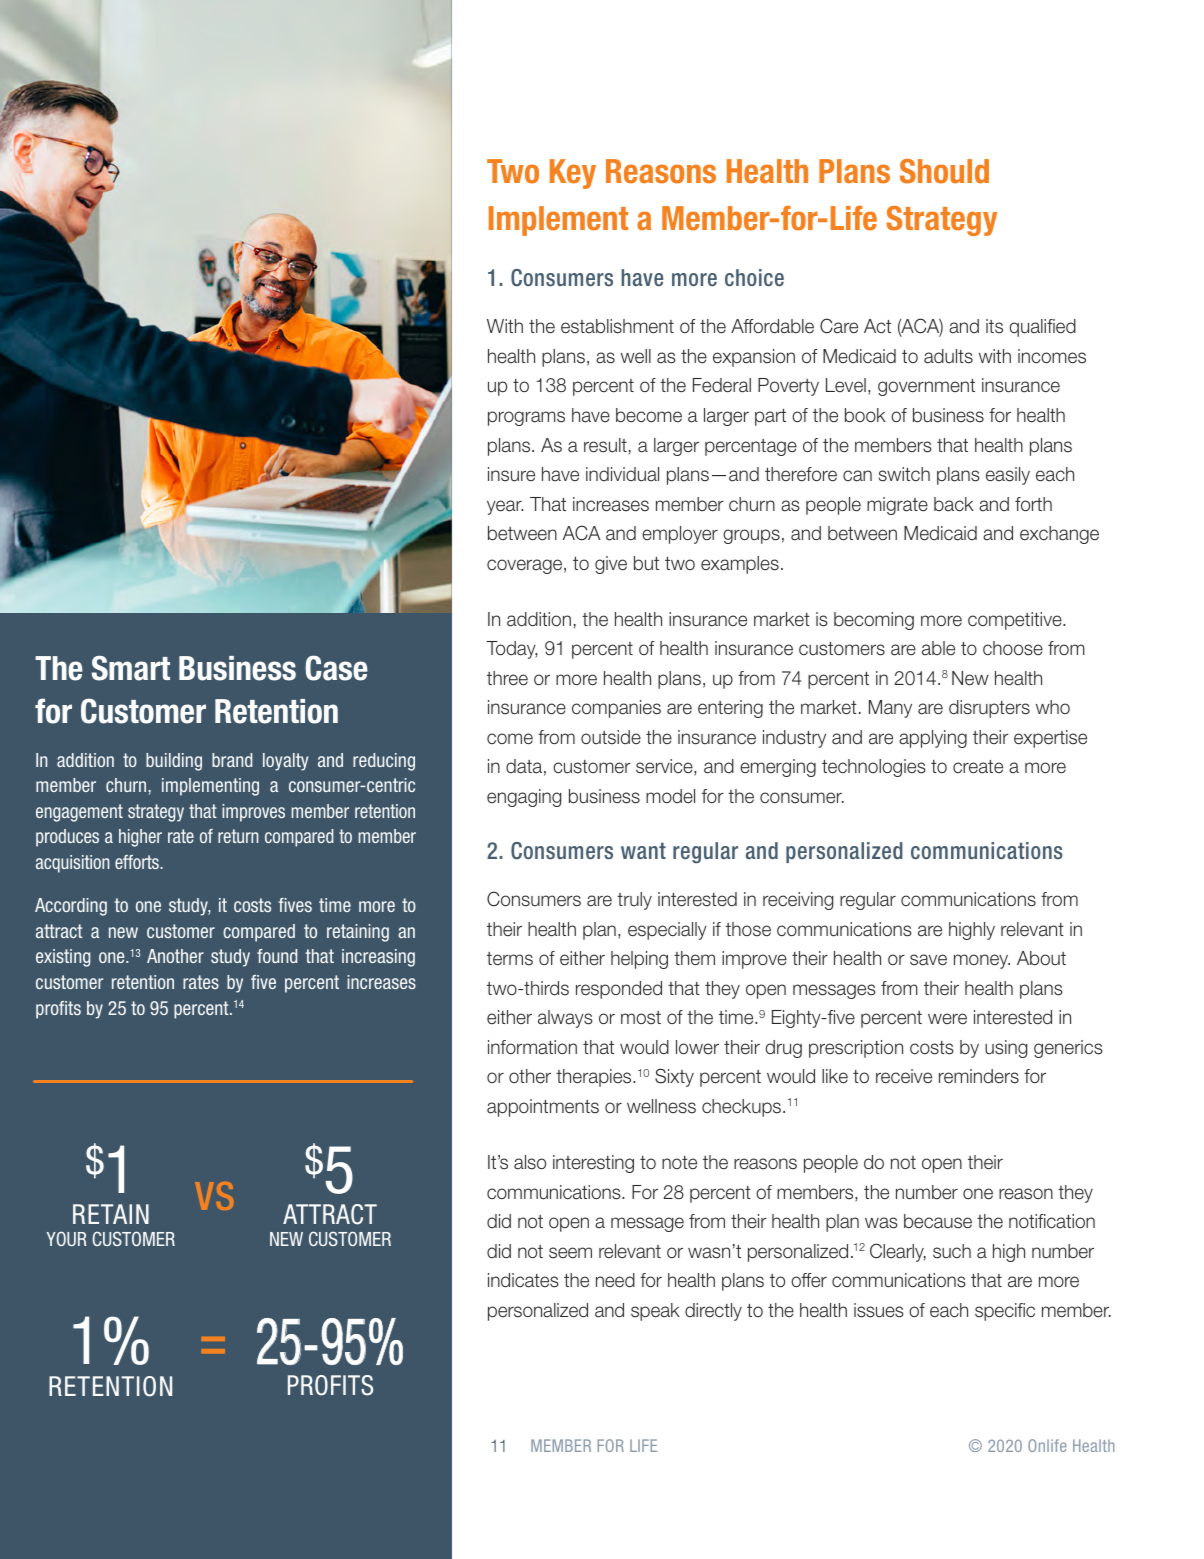  What do you see at coordinates (952, 1251) in the page?
I see `such` at bounding box center [952, 1251].
